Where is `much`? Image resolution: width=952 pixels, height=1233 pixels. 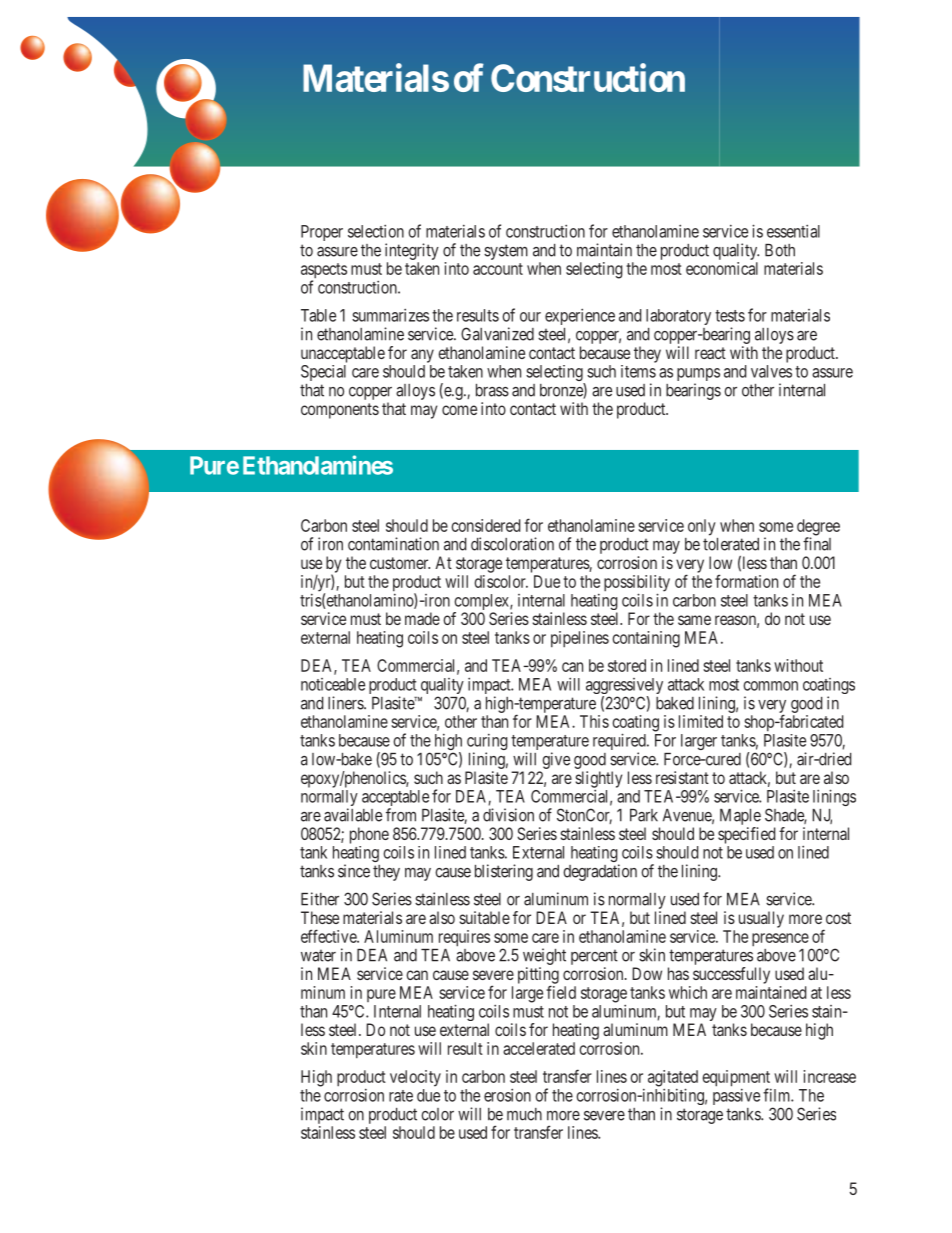 much is located at coordinates (524, 1114).
